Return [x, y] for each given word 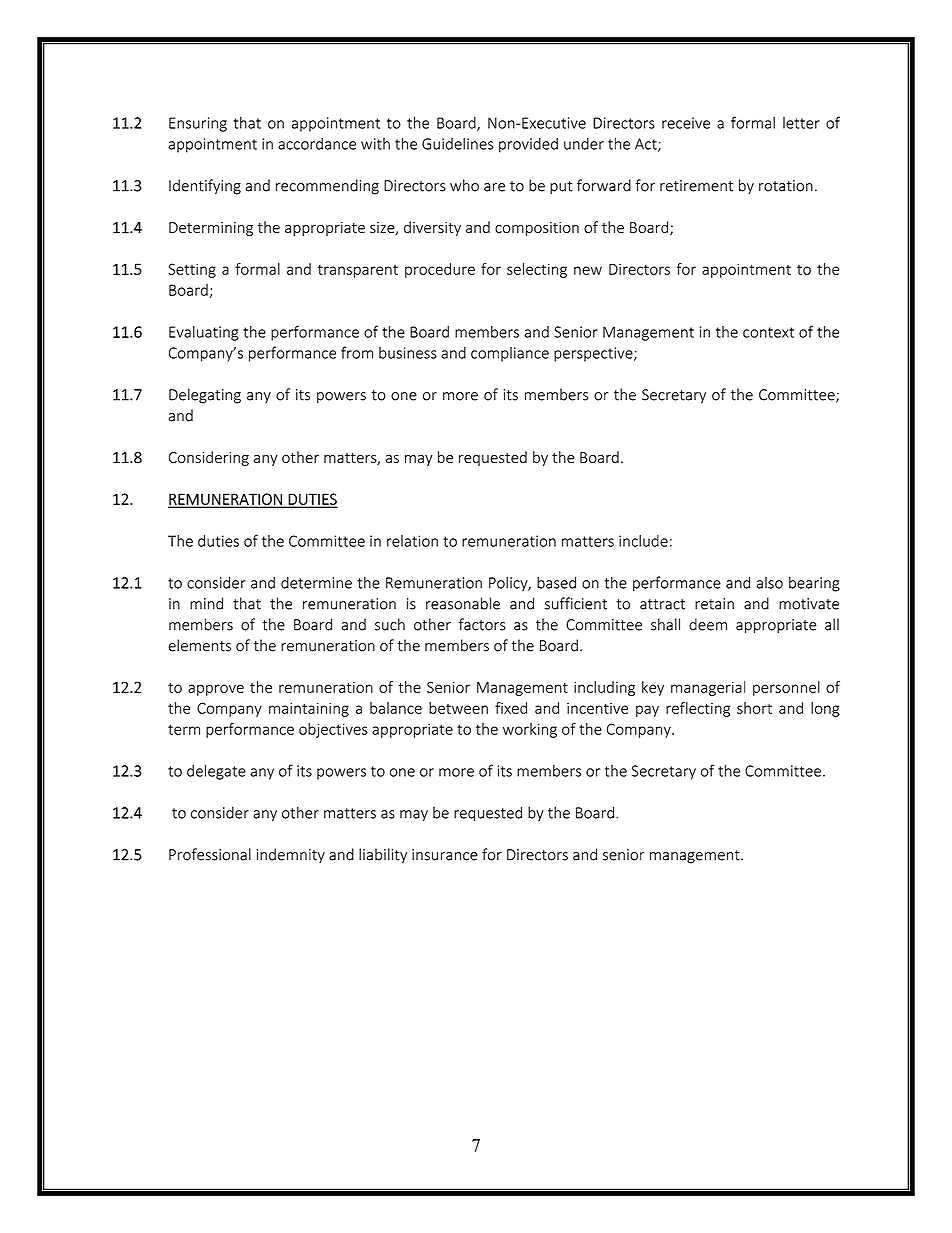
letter [801, 123]
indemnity [290, 855]
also [770, 583]
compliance [510, 354]
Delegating [205, 396]
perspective [594, 354]
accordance [317, 143]
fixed [511, 708]
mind [206, 603]
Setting [192, 270]
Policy [509, 583]
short [754, 708]
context [768, 332]
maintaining [309, 709]
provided [528, 145]
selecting [537, 270]
